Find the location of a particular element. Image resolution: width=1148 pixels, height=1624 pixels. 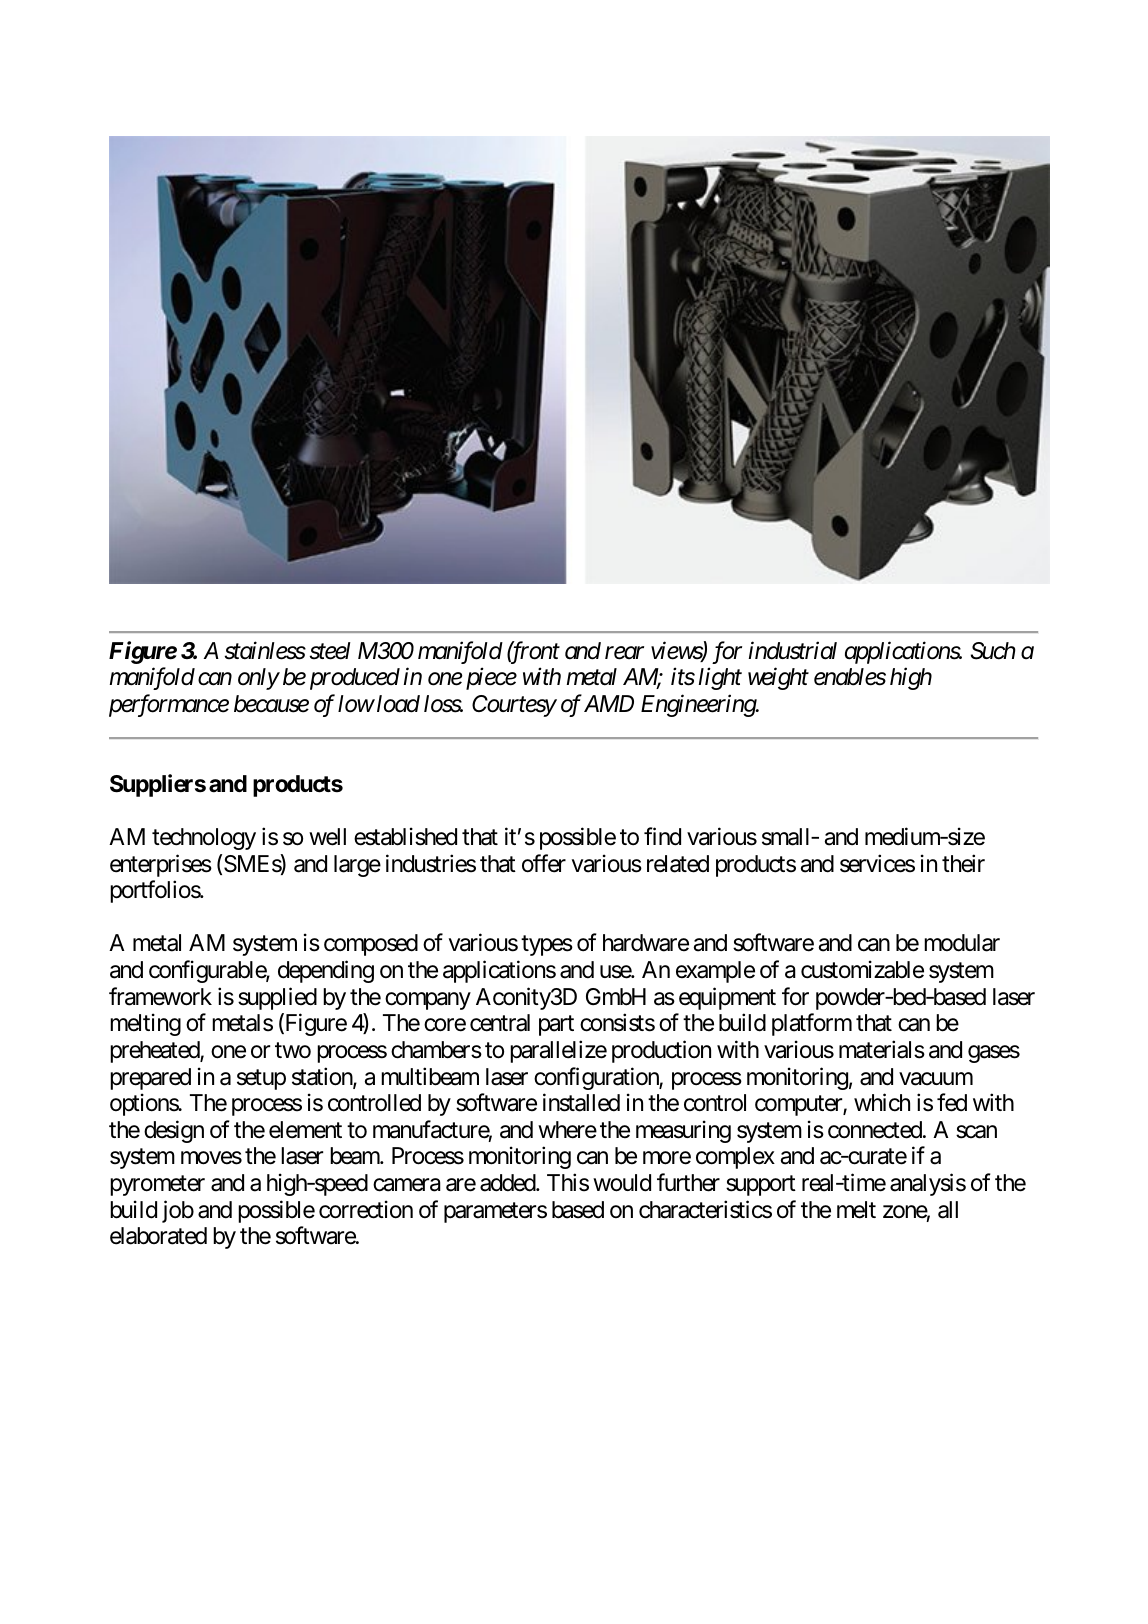

would is located at coordinates (622, 1183).
